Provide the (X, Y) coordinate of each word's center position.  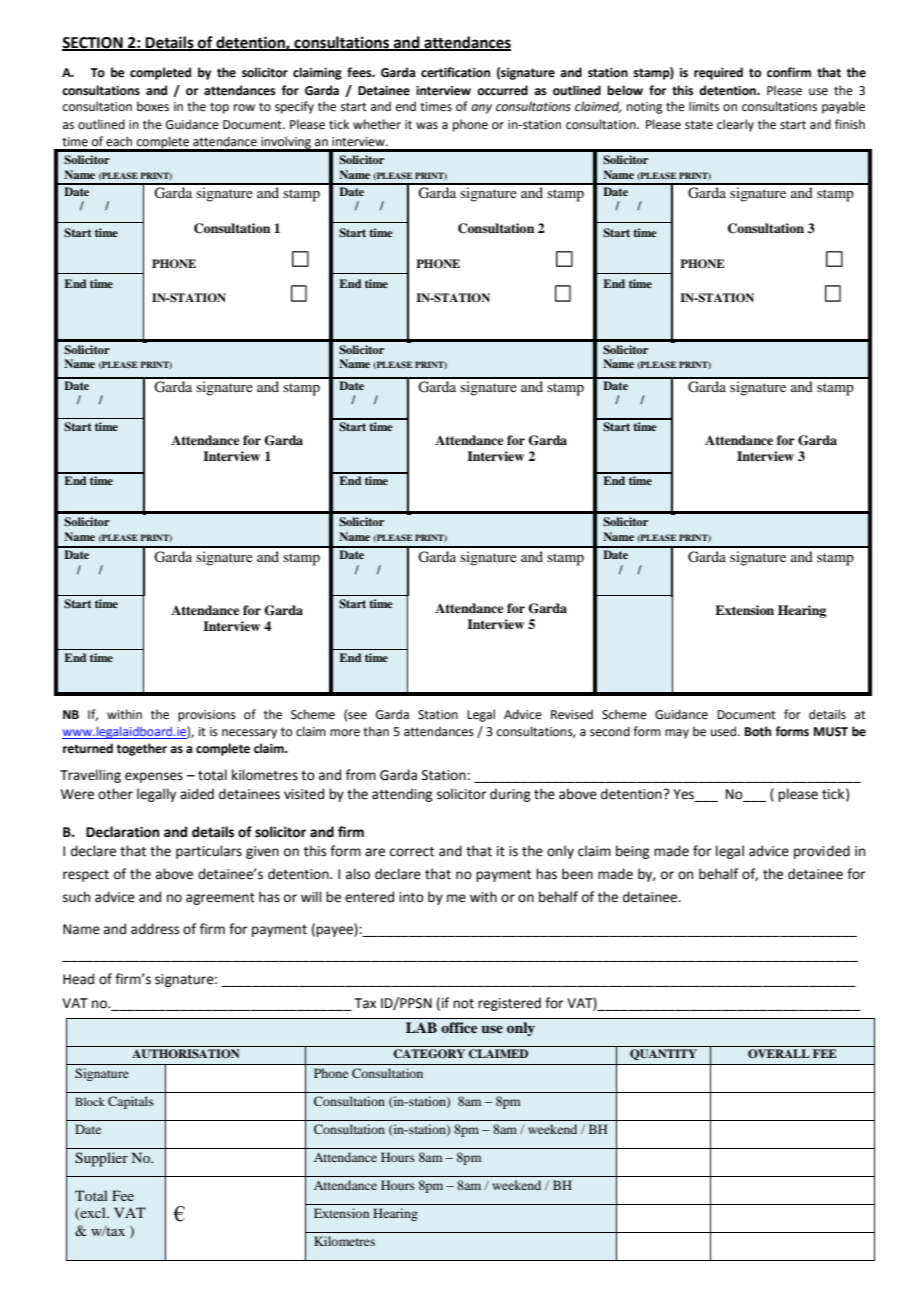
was (427, 126)
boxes (153, 106)
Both (758, 731)
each (119, 141)
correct (412, 852)
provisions (207, 716)
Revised (572, 714)
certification (455, 72)
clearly (735, 125)
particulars (209, 852)
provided (822, 852)
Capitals (131, 1102)
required (718, 73)
